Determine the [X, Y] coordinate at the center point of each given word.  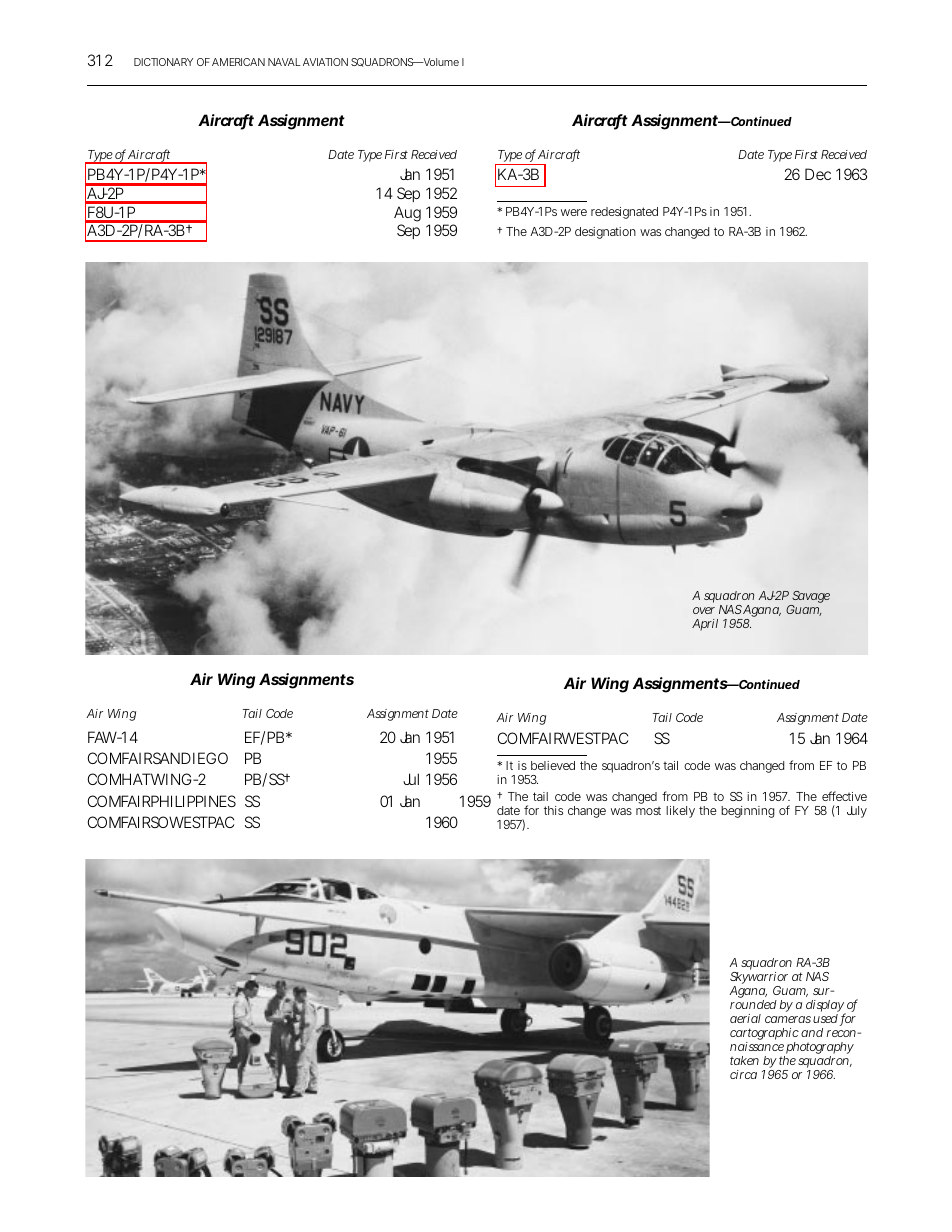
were [574, 212]
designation [605, 233]
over [704, 610]
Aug [407, 215]
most [648, 811]
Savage [810, 598]
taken [744, 1060]
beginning [748, 812]
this [553, 810]
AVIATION [325, 62]
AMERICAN [238, 62]
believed [553, 765]
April [705, 625]
